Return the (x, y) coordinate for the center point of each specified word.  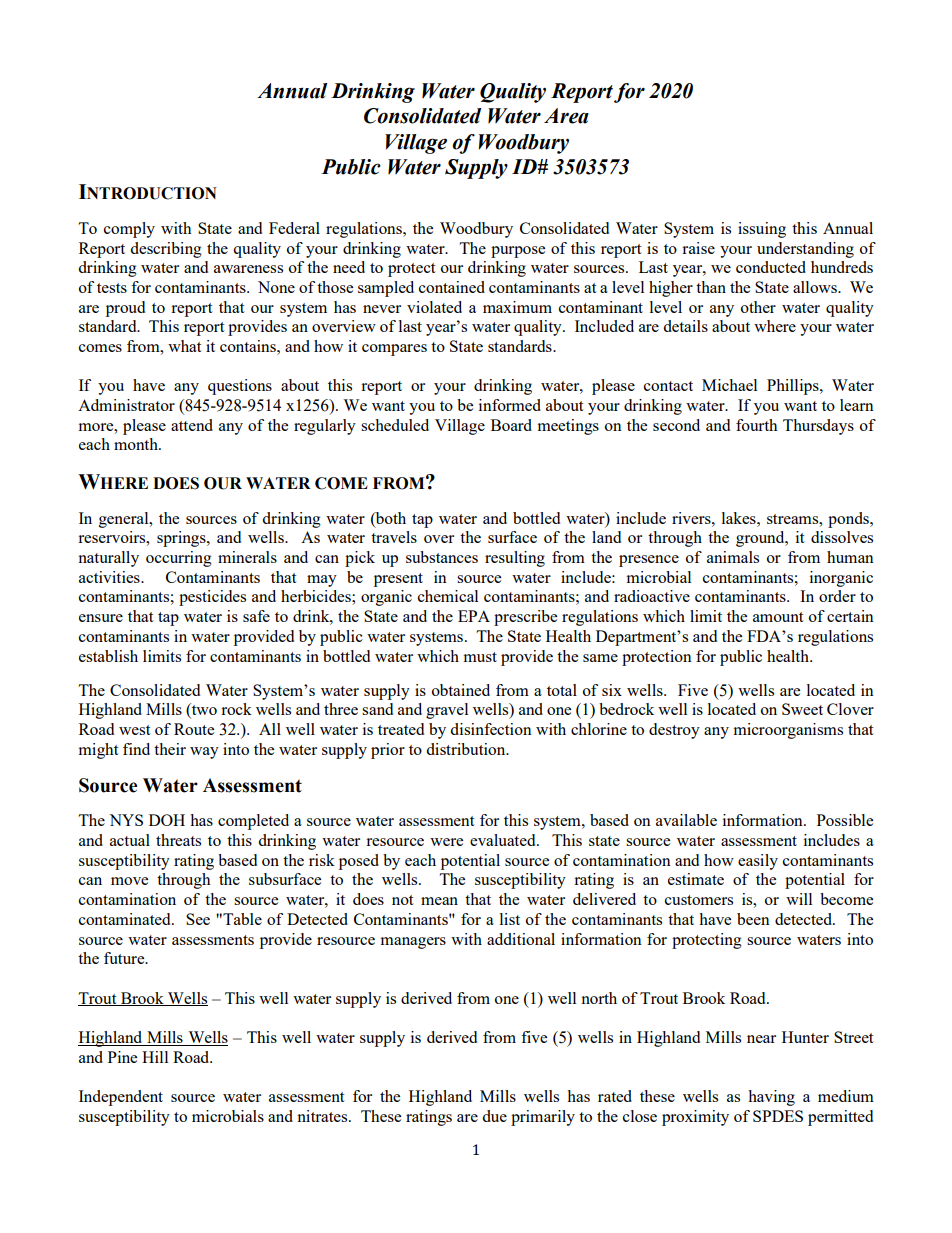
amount (778, 617)
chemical (448, 596)
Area (566, 116)
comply (129, 230)
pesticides (212, 598)
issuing (762, 230)
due (494, 1116)
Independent (121, 1098)
